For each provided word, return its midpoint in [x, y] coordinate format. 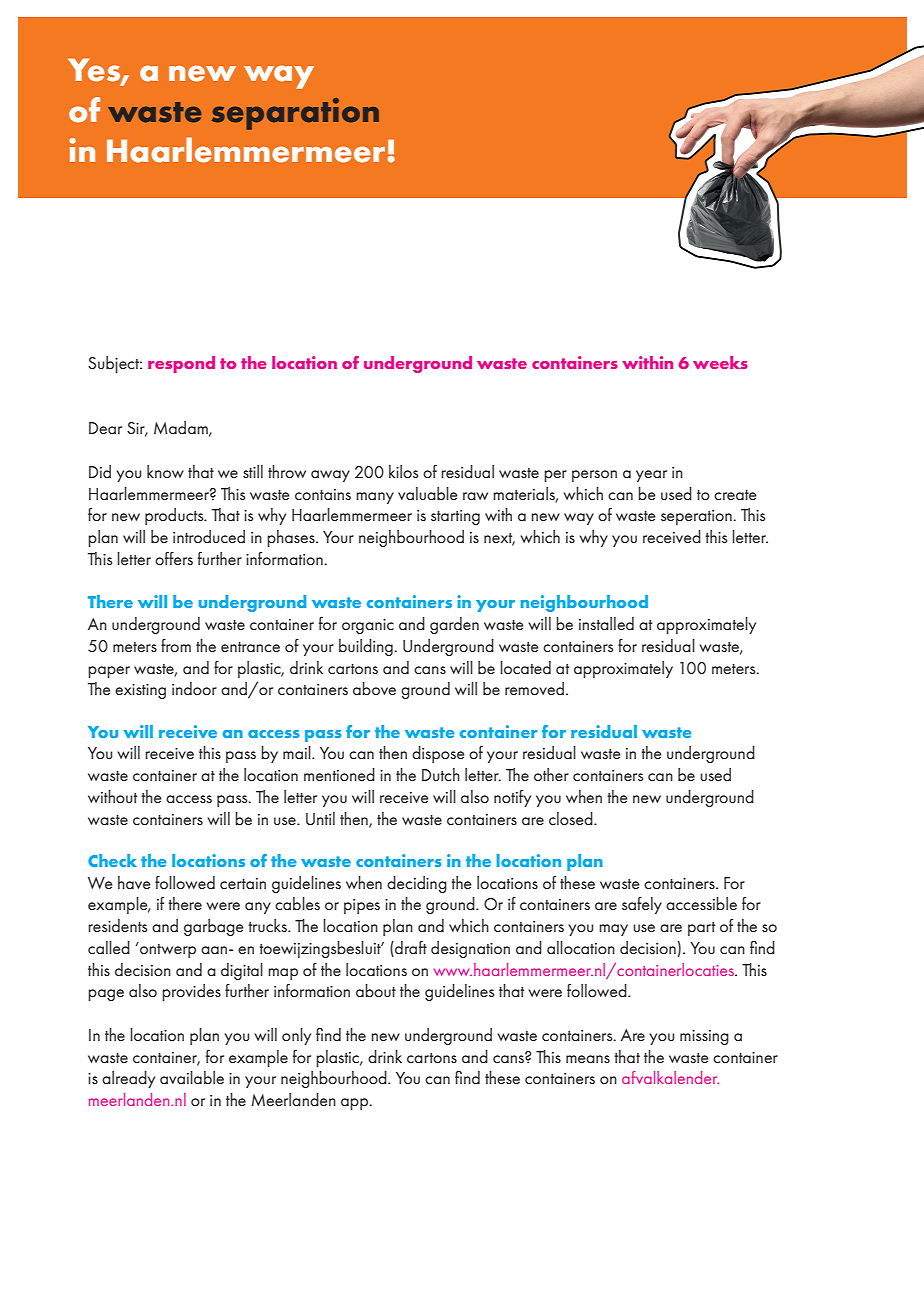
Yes [95, 71]
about [376, 990]
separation [295, 114]
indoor [194, 688]
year [651, 476]
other [551, 774]
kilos [403, 471]
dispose [438, 754]
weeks [720, 362]
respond [181, 364]
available [192, 1077]
